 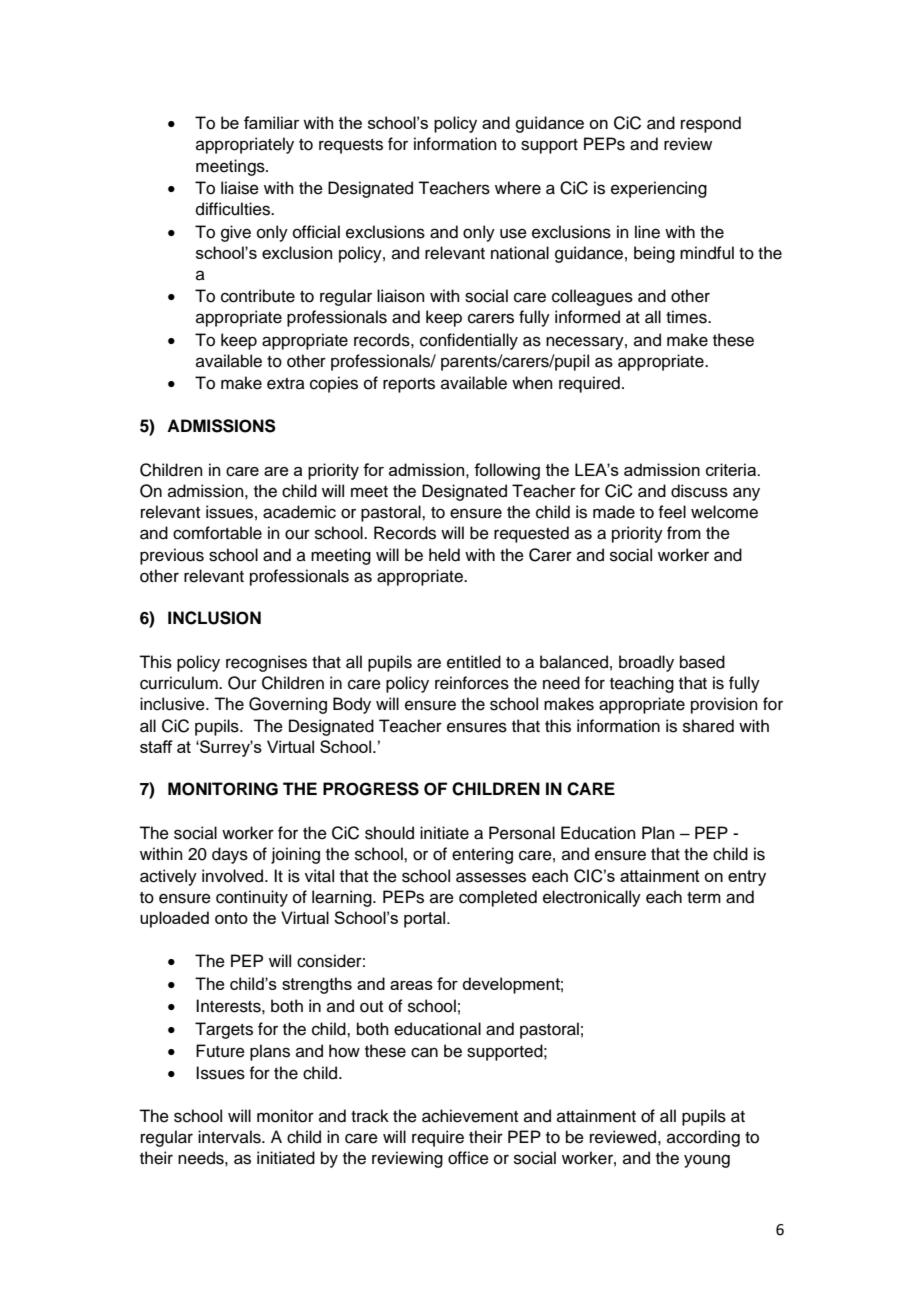 What do you see at coordinates (214, 618) in the document?
I see `INCLUSION` at bounding box center [214, 618].
